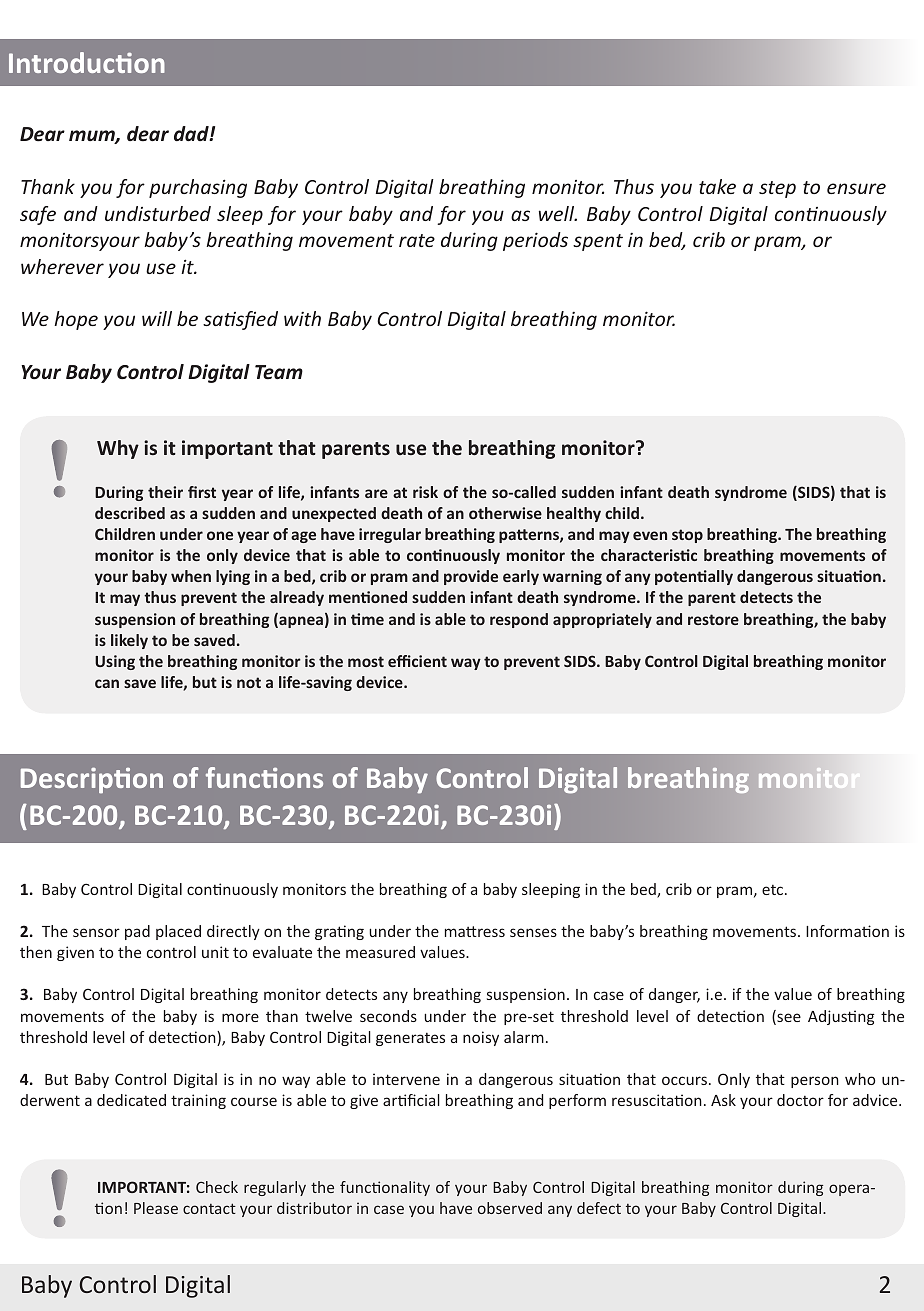  What do you see at coordinates (198, 188) in the screenshot?
I see `purchasing` at bounding box center [198, 188].
